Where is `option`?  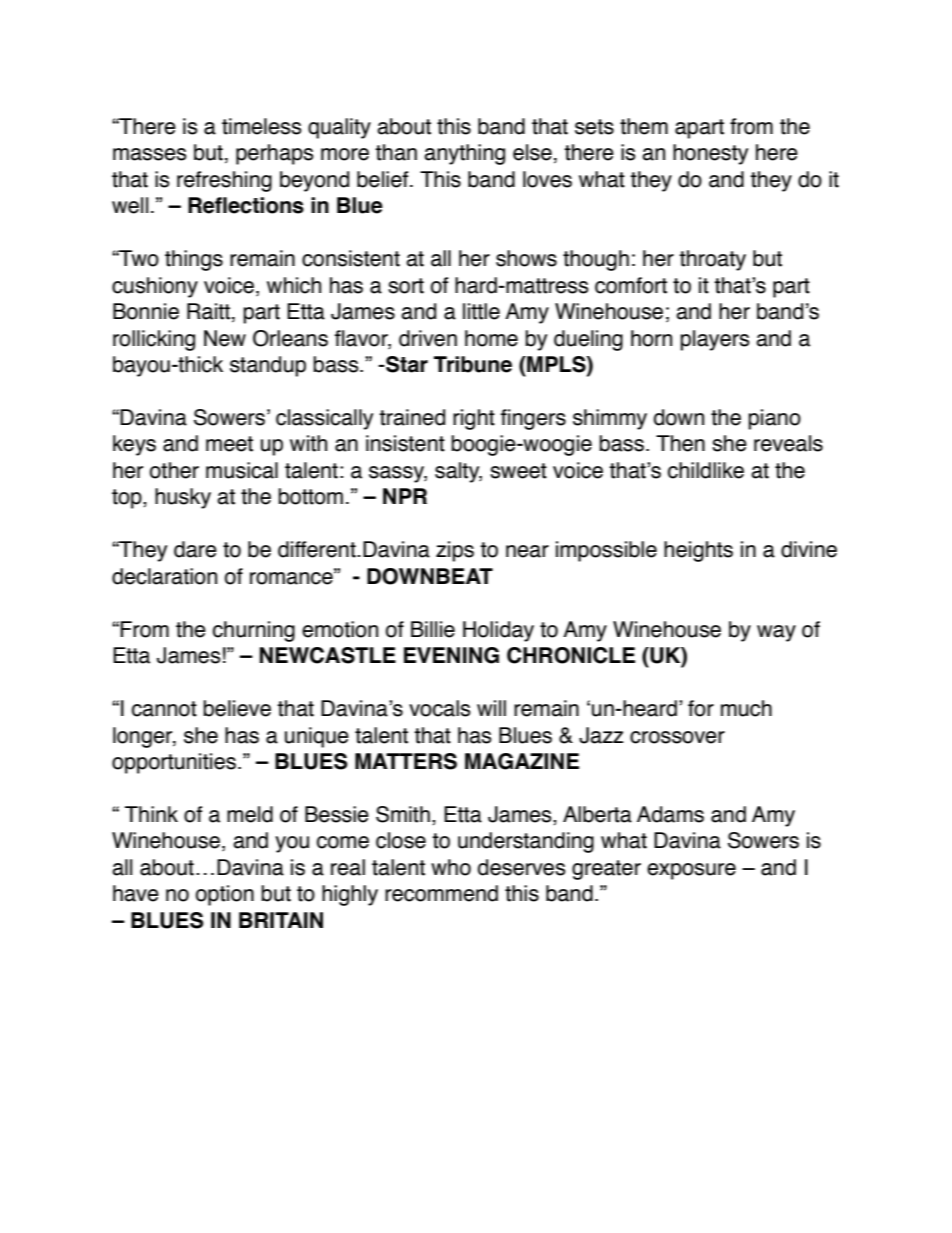 option is located at coordinates (225, 895).
